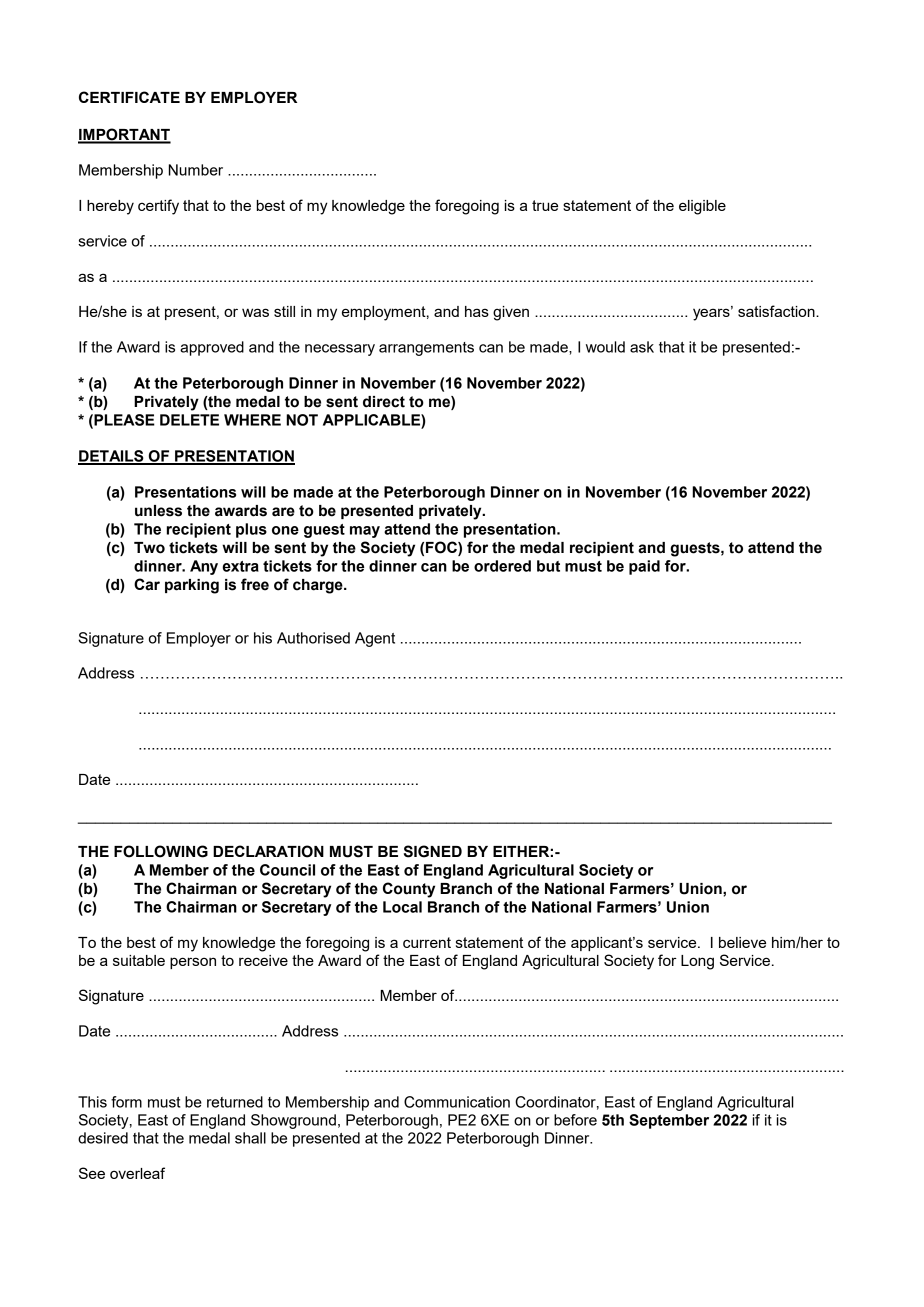 The width and height of the screenshot is (924, 1307). What do you see at coordinates (126, 1102) in the screenshot?
I see `form` at bounding box center [126, 1102].
